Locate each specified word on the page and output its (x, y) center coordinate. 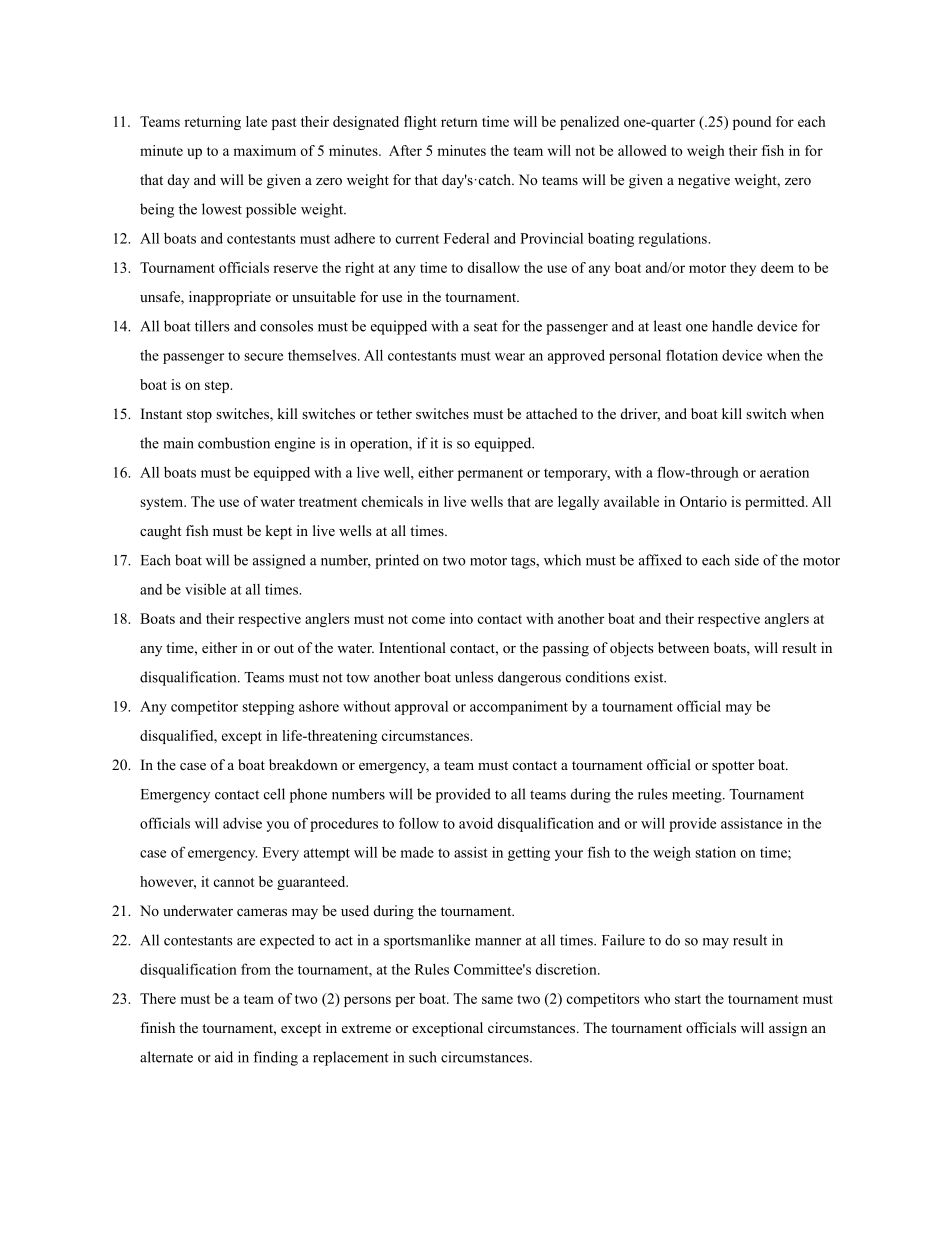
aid (224, 1057)
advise (242, 823)
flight (420, 123)
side (747, 560)
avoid (476, 823)
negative (704, 181)
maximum (264, 150)
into (461, 618)
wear (510, 357)
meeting (698, 795)
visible (205, 589)
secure (263, 357)
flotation (692, 355)
